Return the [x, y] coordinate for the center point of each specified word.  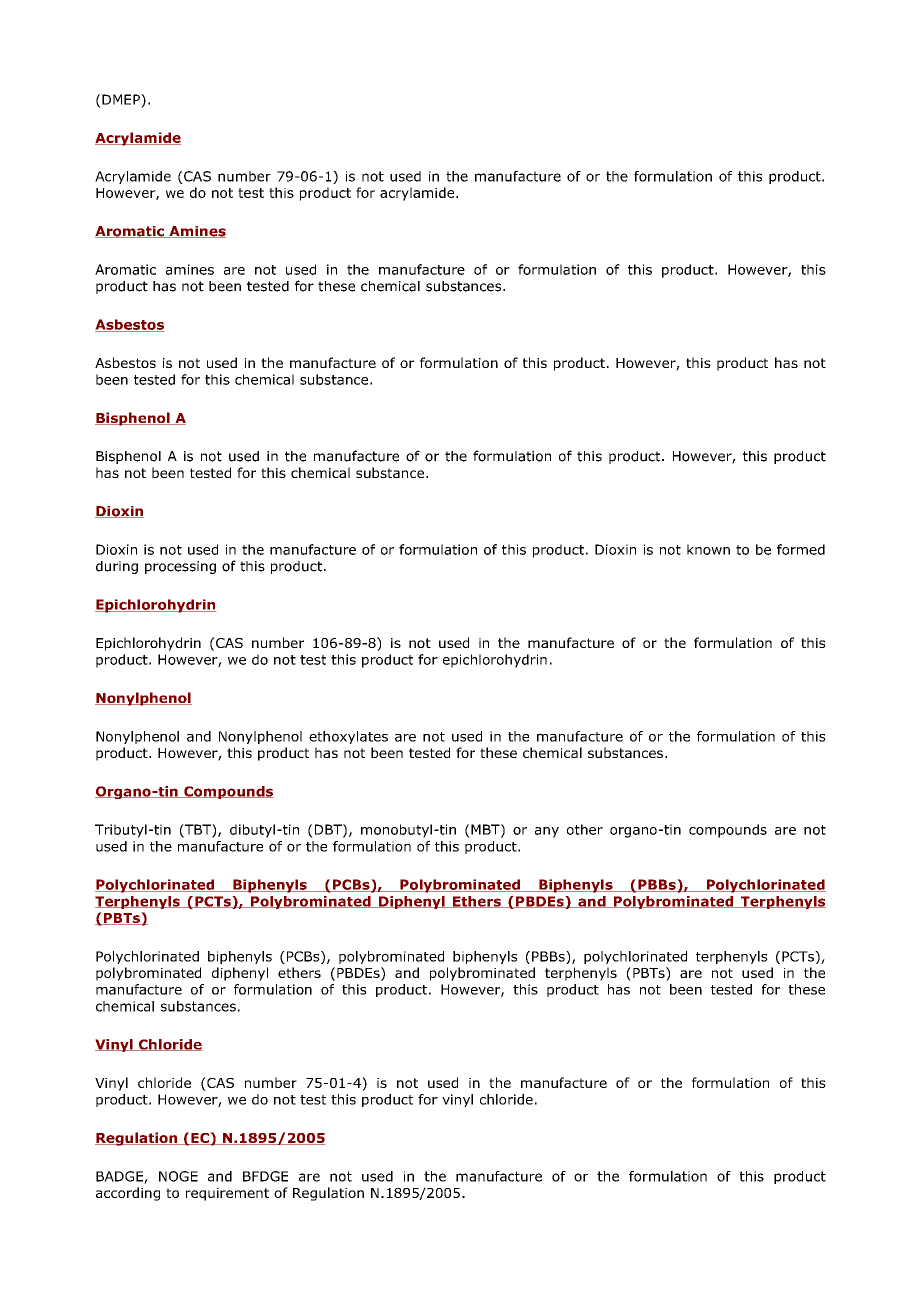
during [117, 567]
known [708, 549]
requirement [227, 1194]
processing [180, 567]
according [128, 1194]
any [547, 832]
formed [801, 549]
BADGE [120, 1177]
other [585, 829]
